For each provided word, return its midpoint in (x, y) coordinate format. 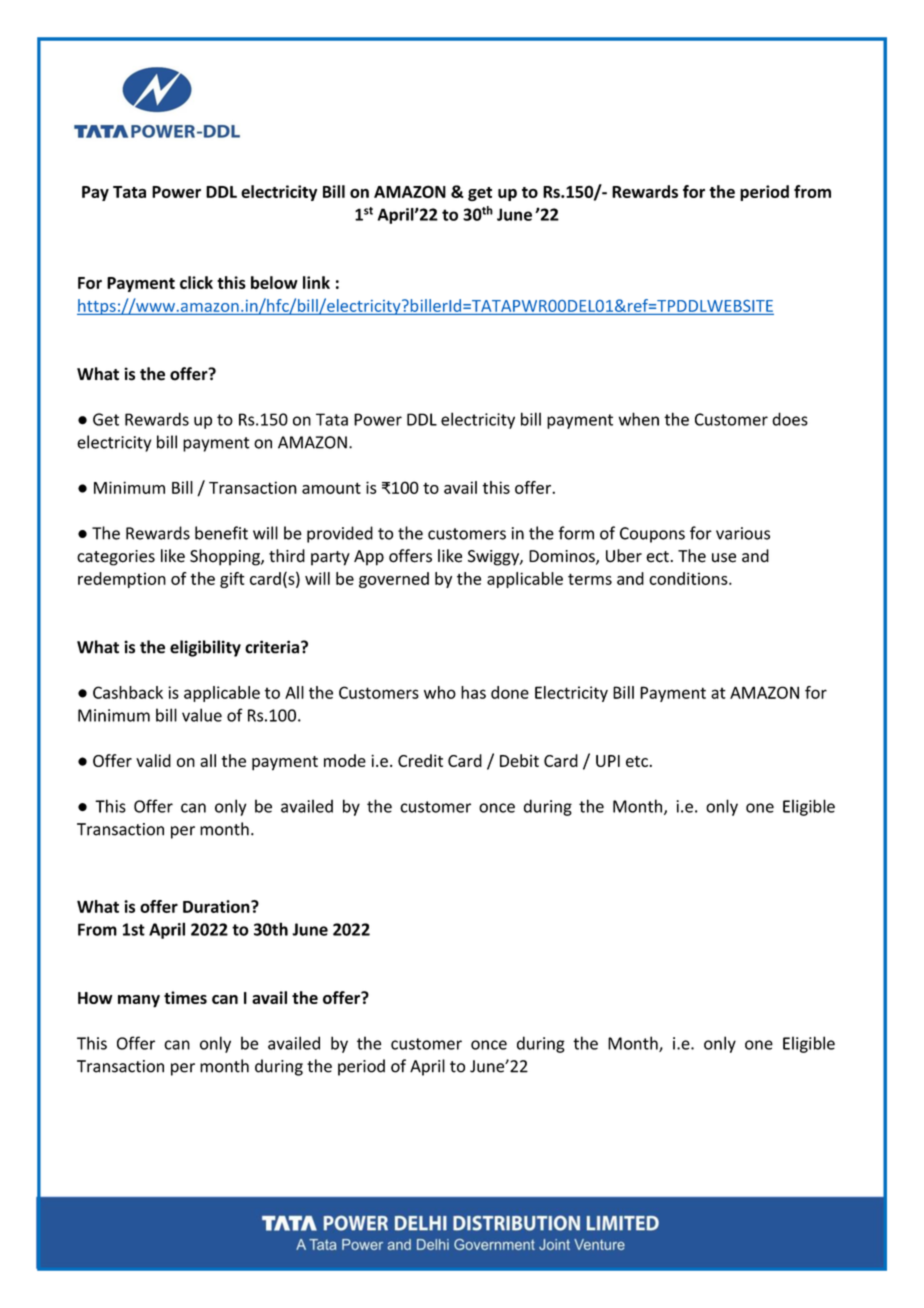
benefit (221, 533)
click (196, 282)
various (743, 533)
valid (153, 760)
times (185, 997)
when (639, 419)
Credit (420, 760)
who (440, 692)
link (316, 282)
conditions (689, 578)
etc (638, 761)
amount (331, 488)
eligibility (205, 648)
